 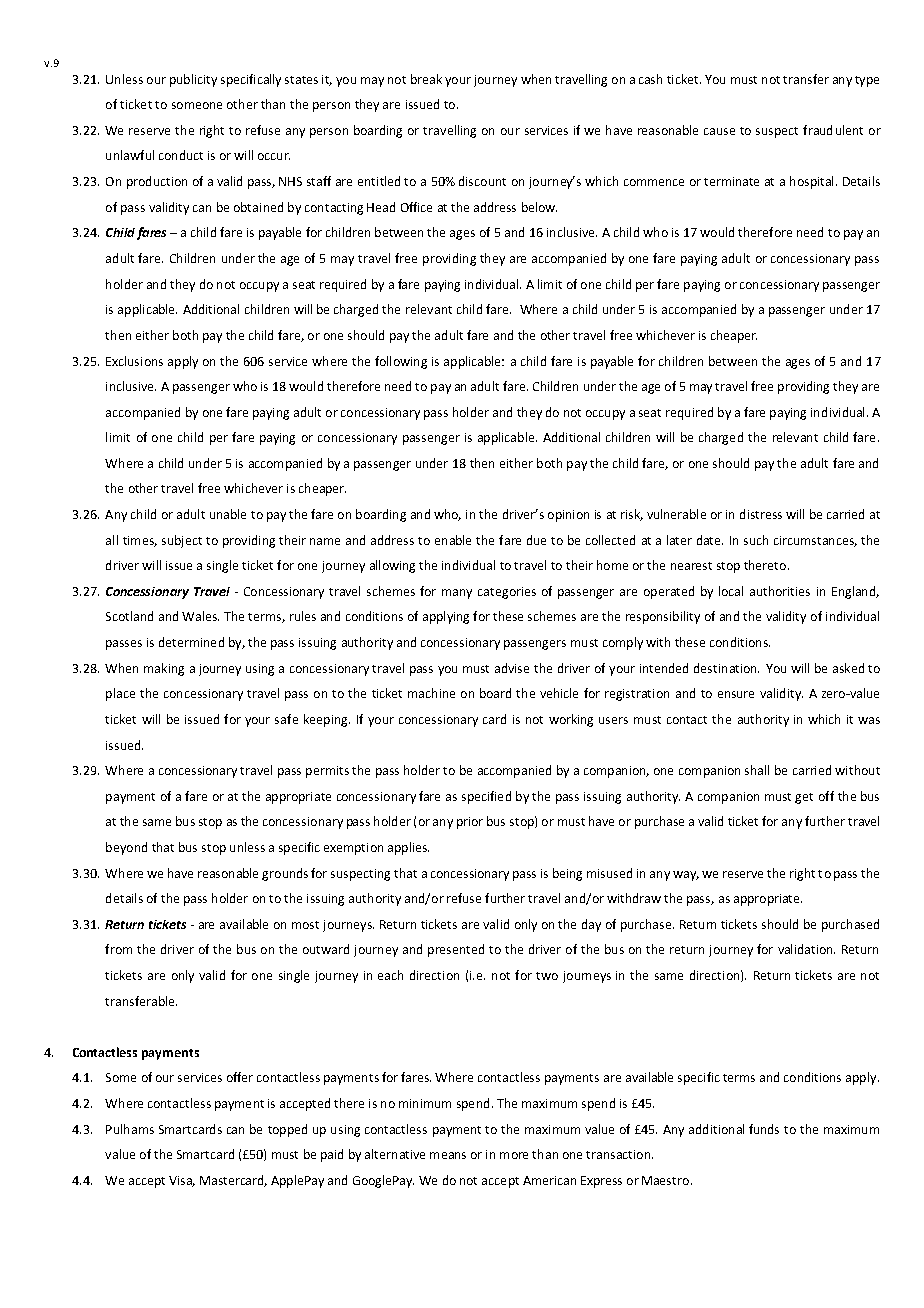 What do you see at coordinates (200, 616) in the screenshot?
I see `Wales` at bounding box center [200, 616].
